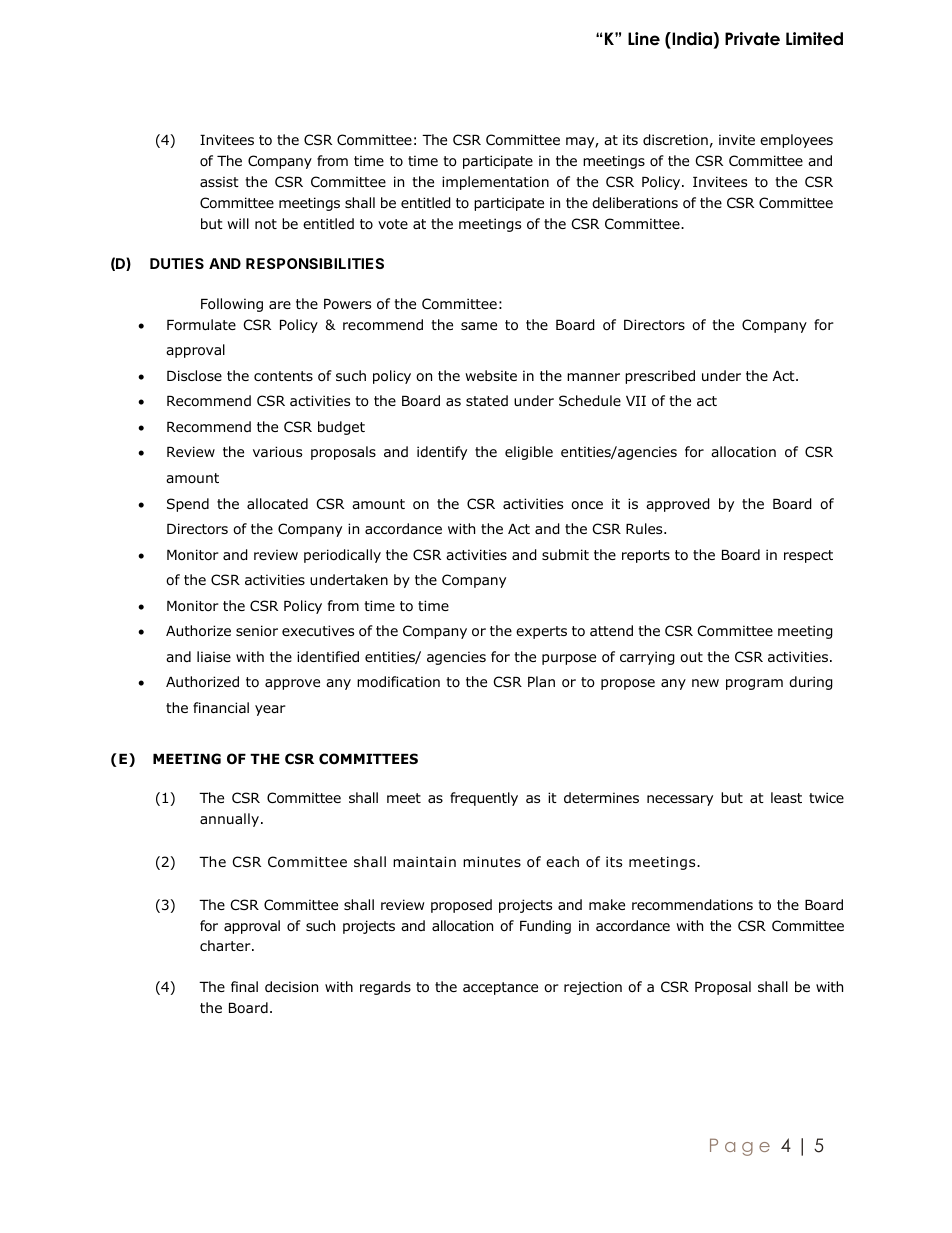 This screenshot has height=1233, width=952. Describe the element at coordinates (479, 326) in the screenshot. I see `same` at that location.
